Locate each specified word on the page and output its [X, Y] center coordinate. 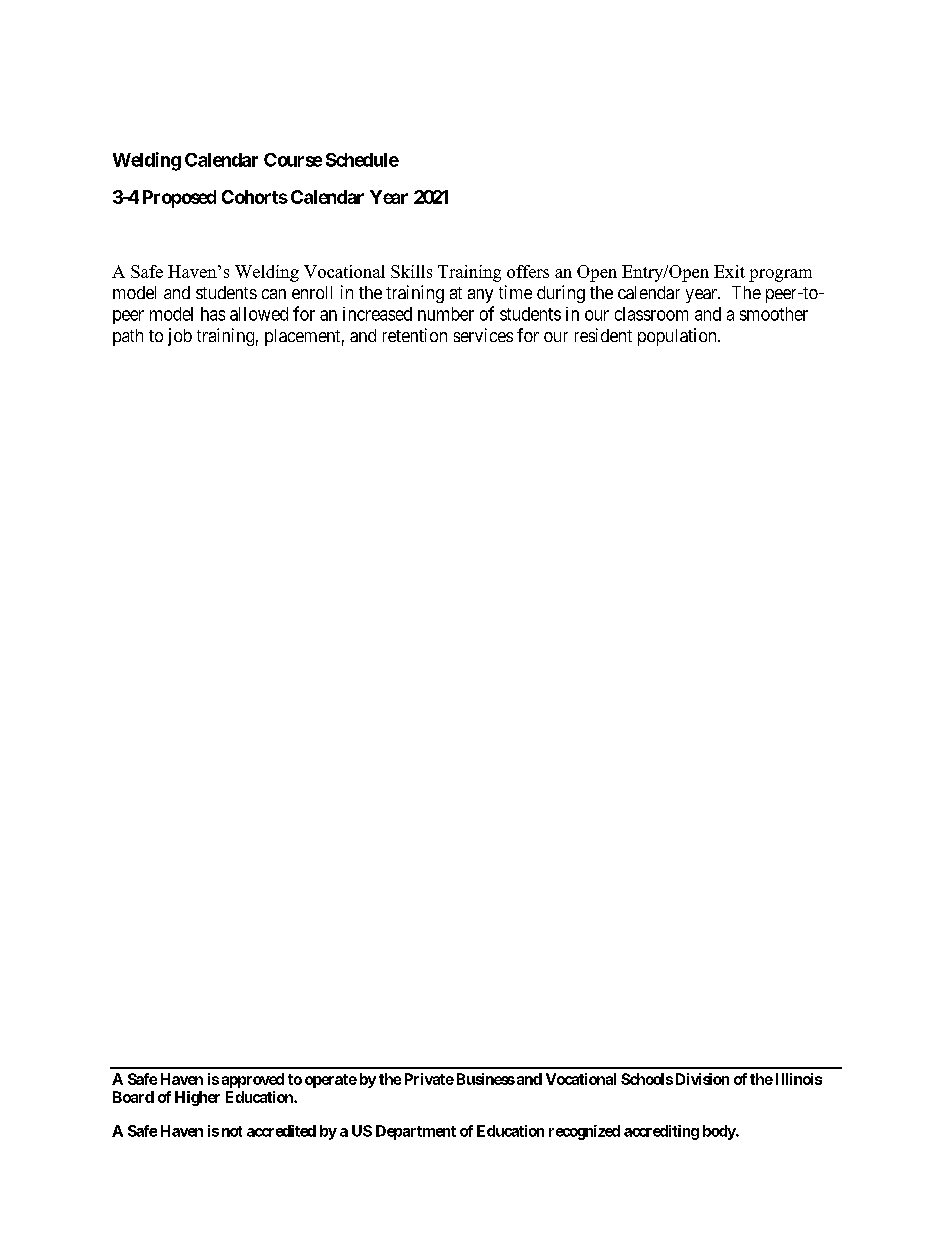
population [678, 337]
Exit [729, 271]
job [180, 337]
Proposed [179, 199]
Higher [197, 1098]
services [483, 335]
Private [429, 1079]
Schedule [362, 160]
